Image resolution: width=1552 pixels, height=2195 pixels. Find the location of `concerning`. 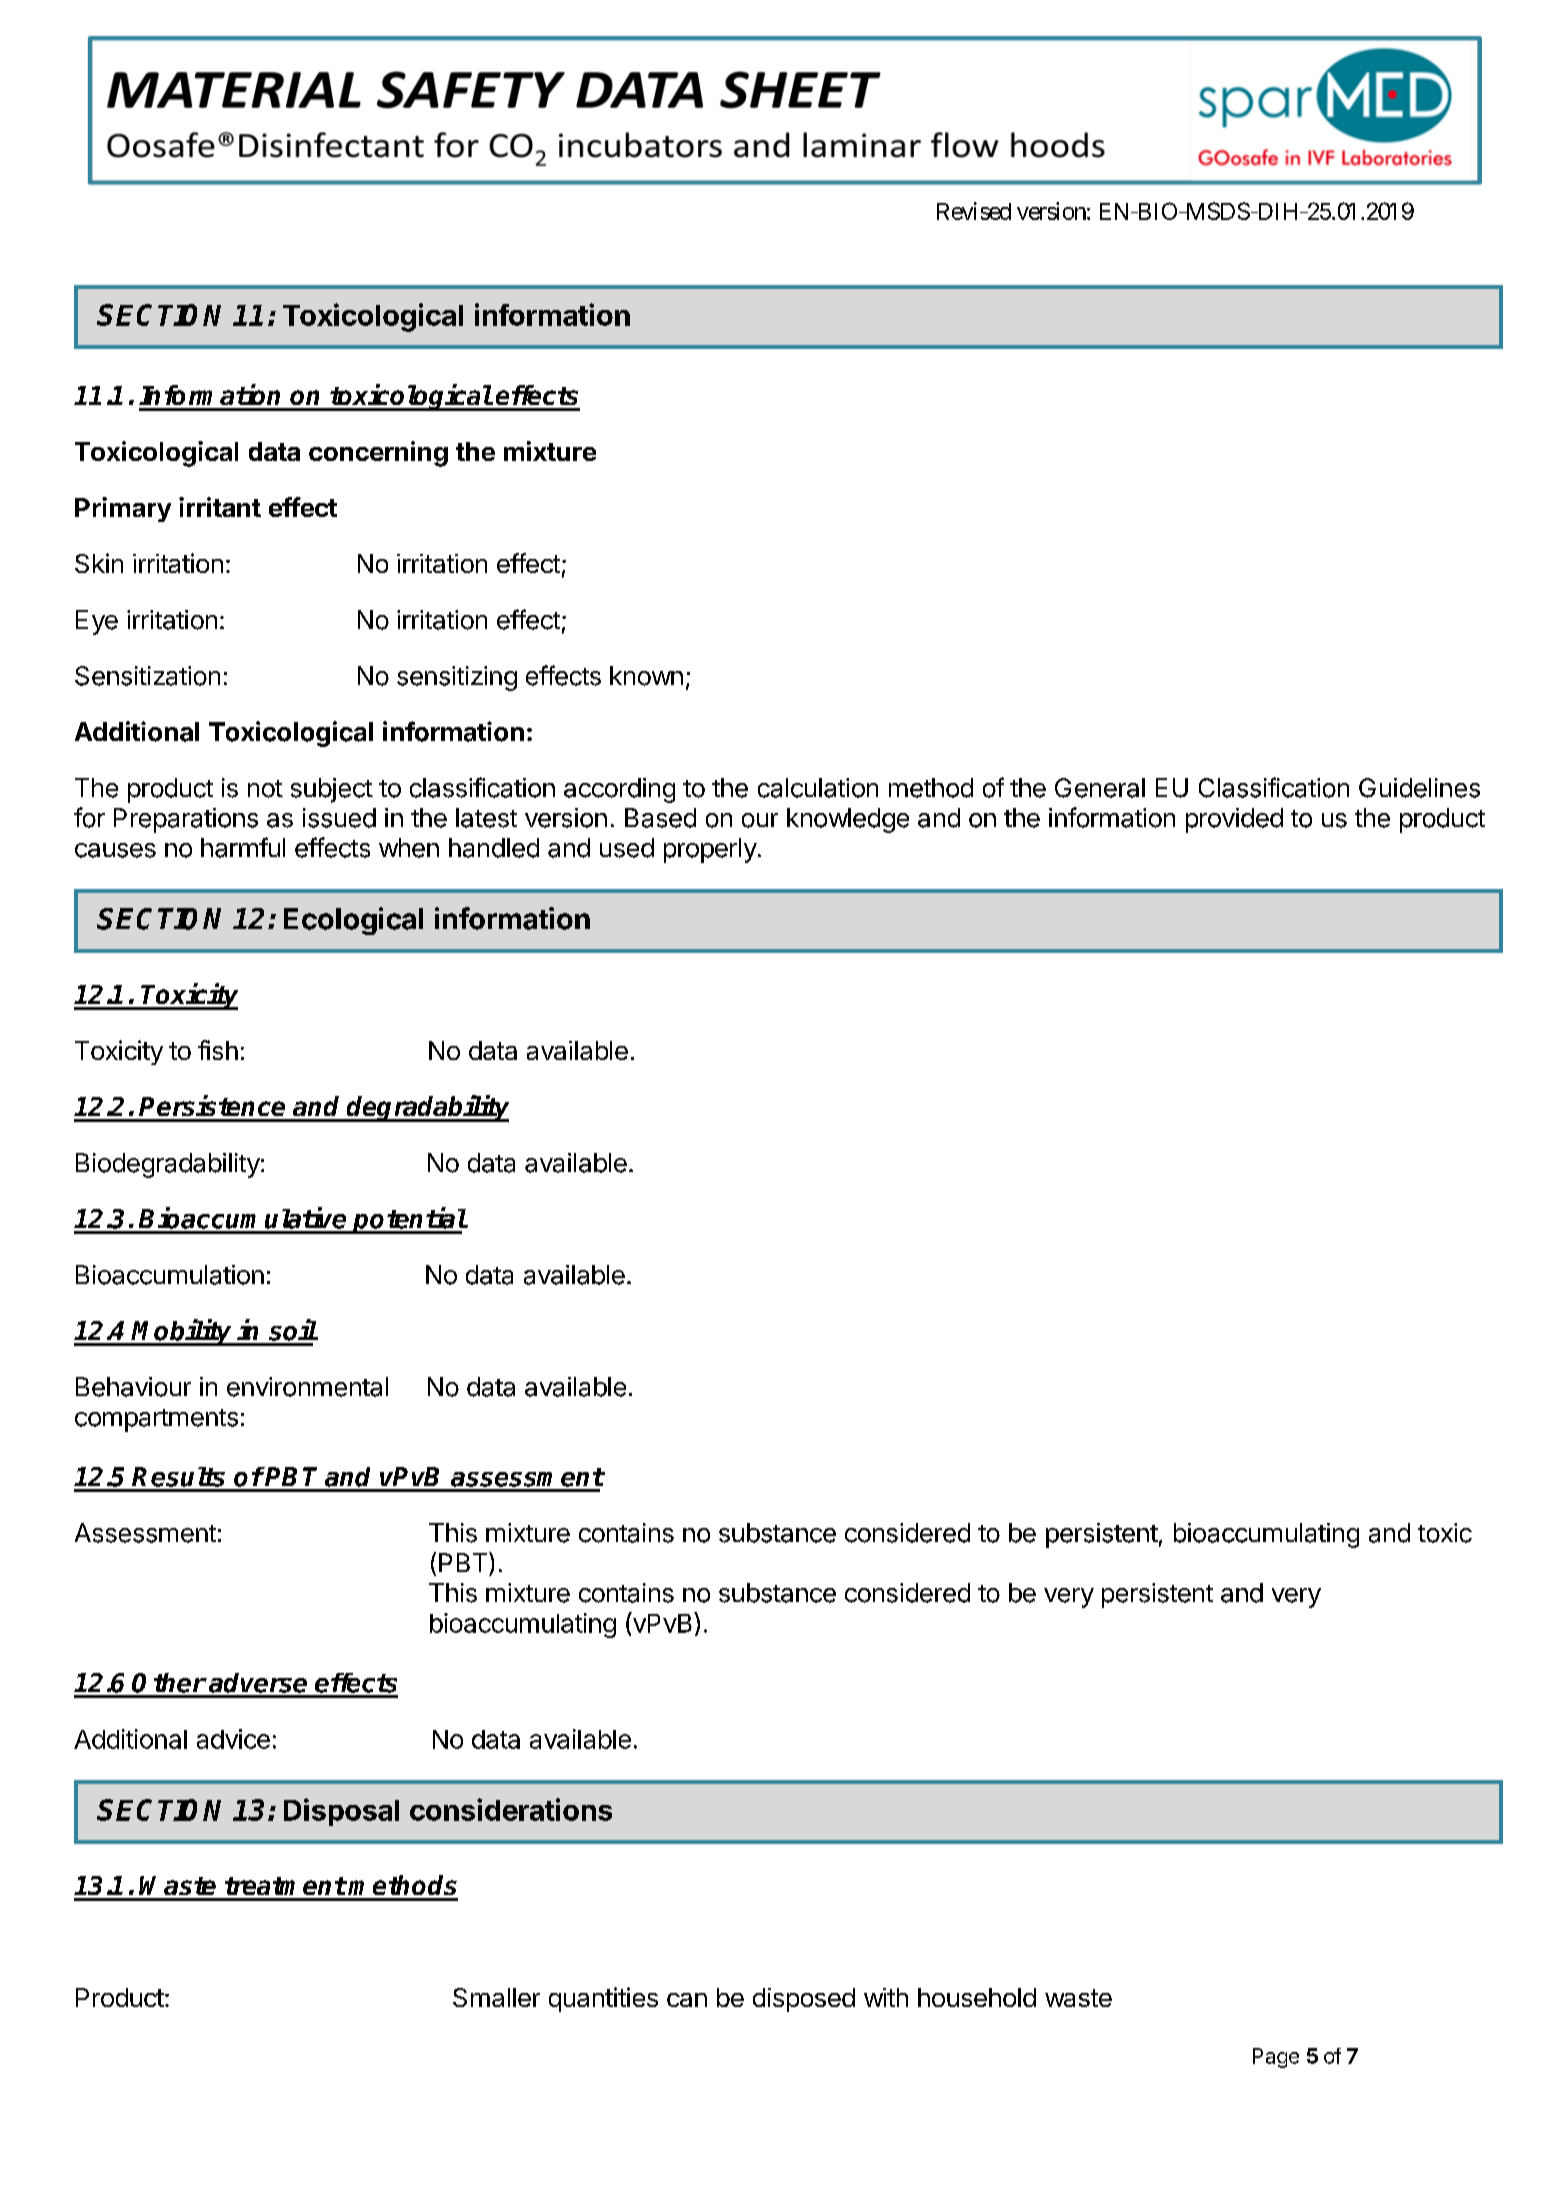

concerning is located at coordinates (378, 454).
